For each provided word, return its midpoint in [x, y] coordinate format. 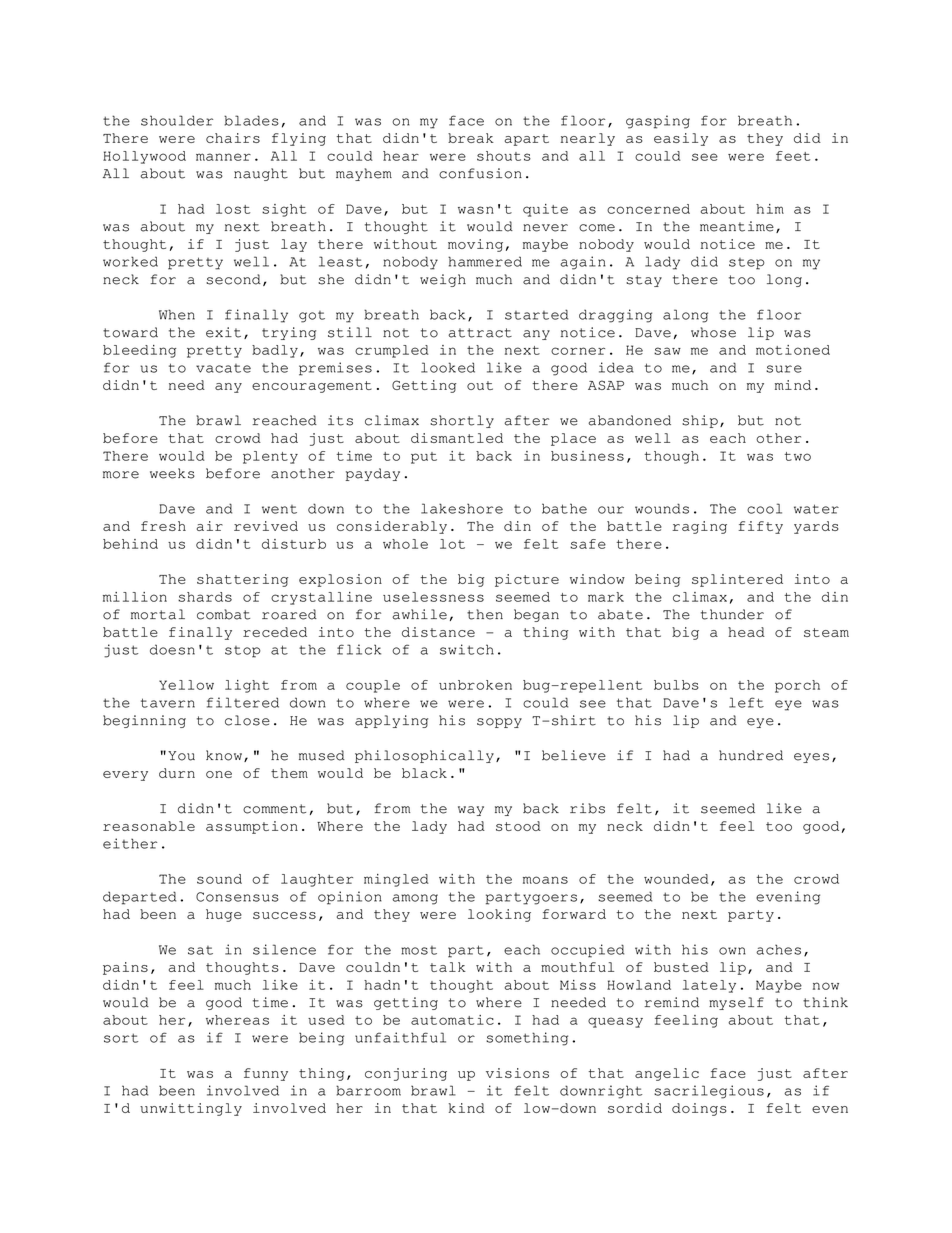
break [471, 138]
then [485, 614]
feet [793, 156]
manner [223, 157]
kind [467, 1108]
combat [223, 614]
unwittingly [191, 1109]
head [746, 632]
